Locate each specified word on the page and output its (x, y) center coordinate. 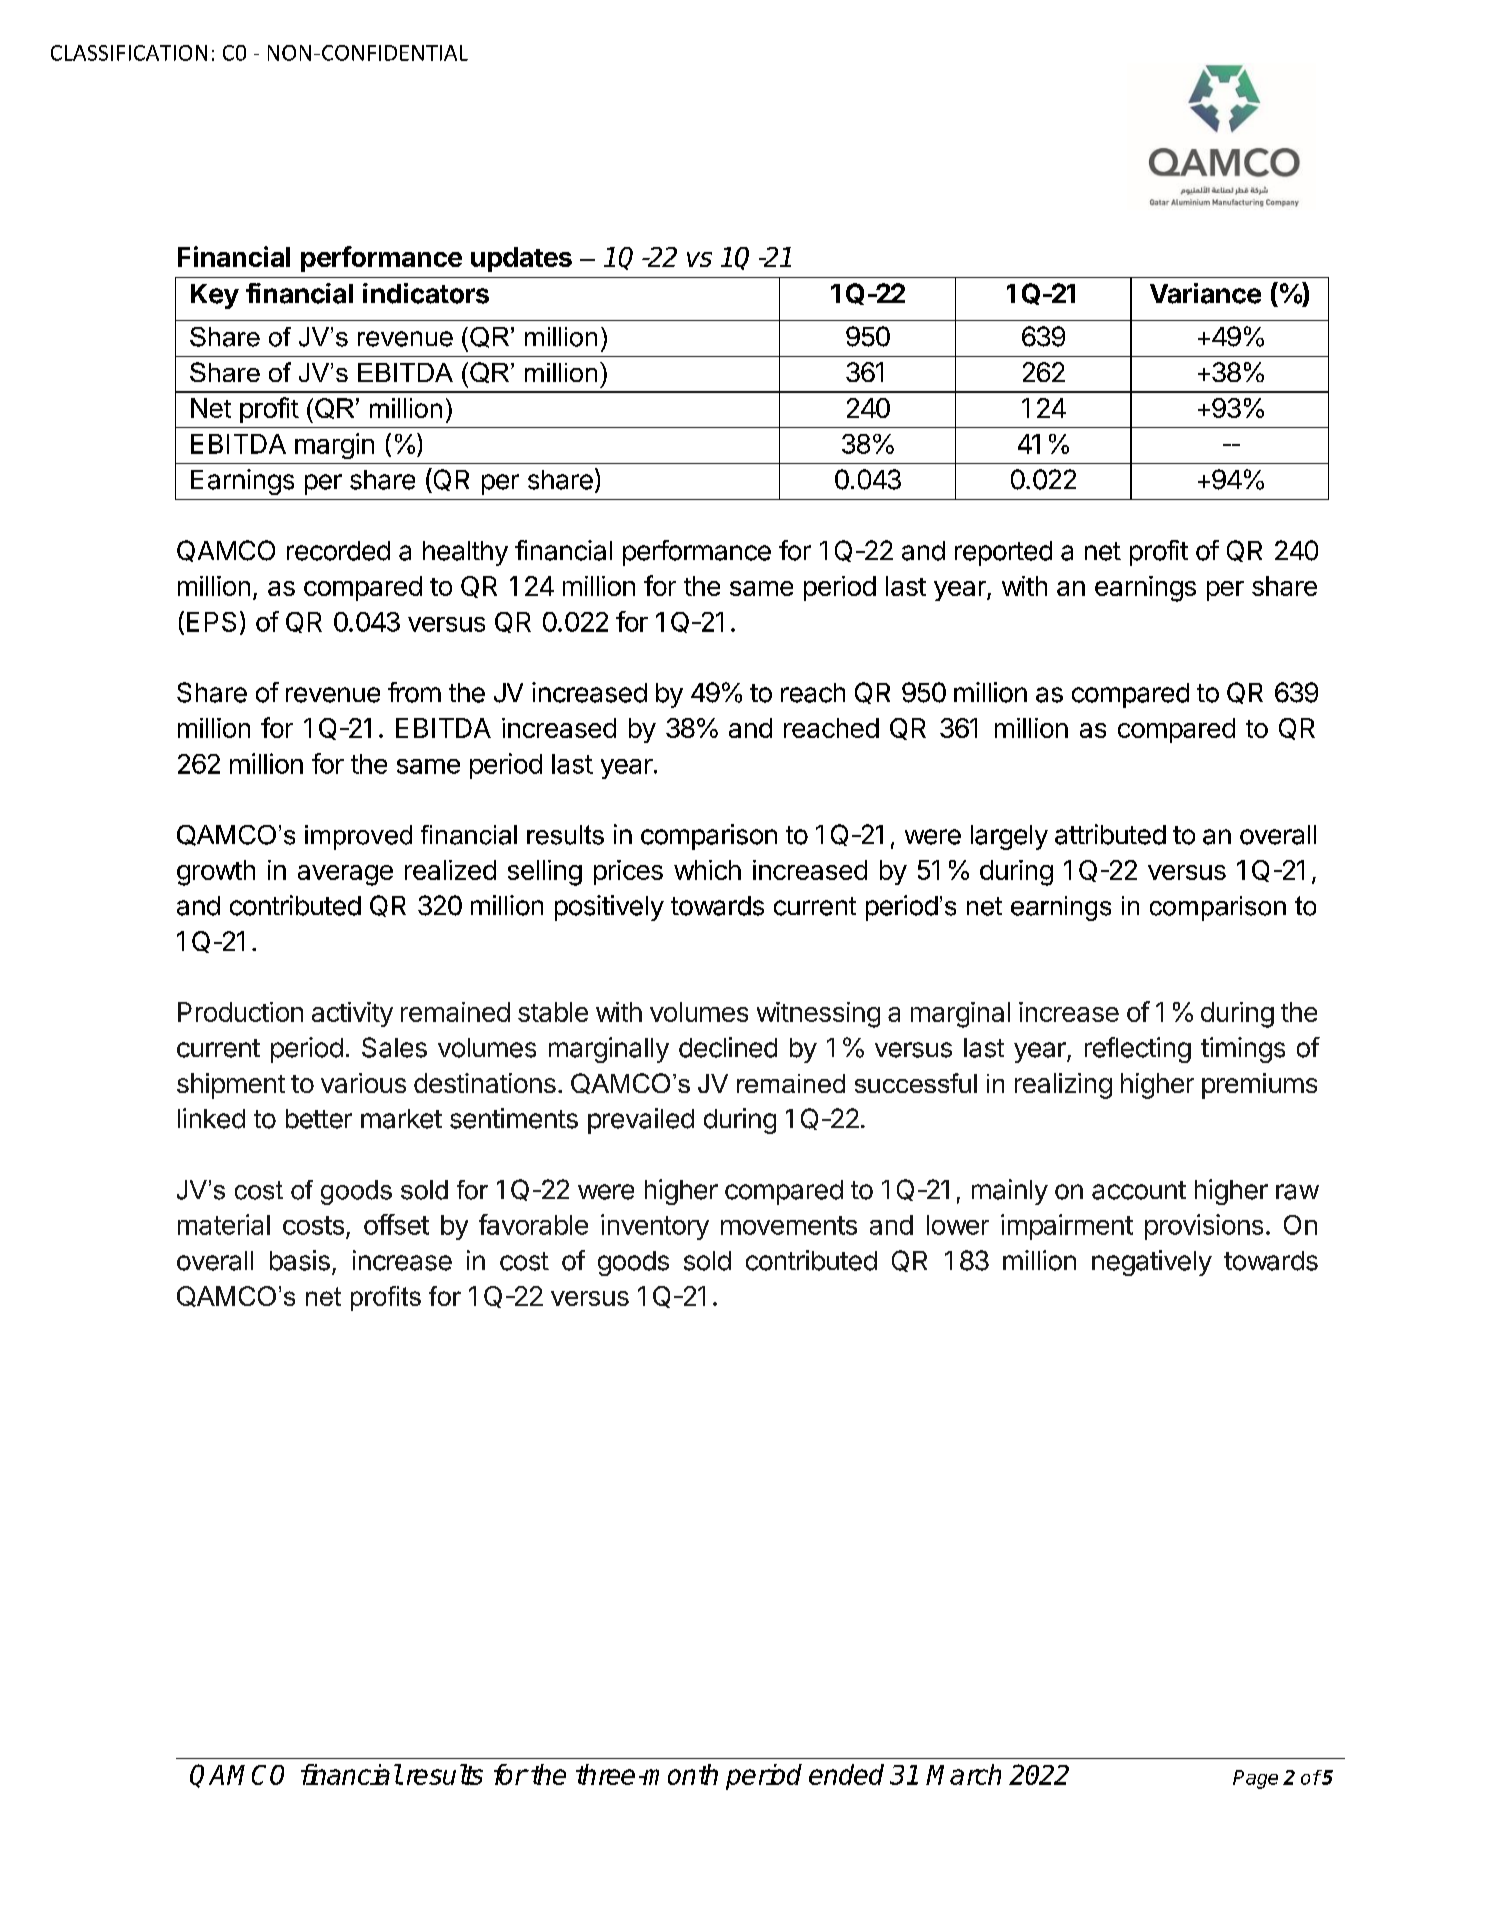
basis (300, 1260)
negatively (1152, 1263)
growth (216, 873)
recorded (338, 551)
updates (521, 259)
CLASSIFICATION (129, 53)
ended (846, 1774)
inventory (655, 1227)
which (707, 870)
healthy (465, 553)
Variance (1205, 293)
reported (1003, 553)
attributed (1110, 834)
